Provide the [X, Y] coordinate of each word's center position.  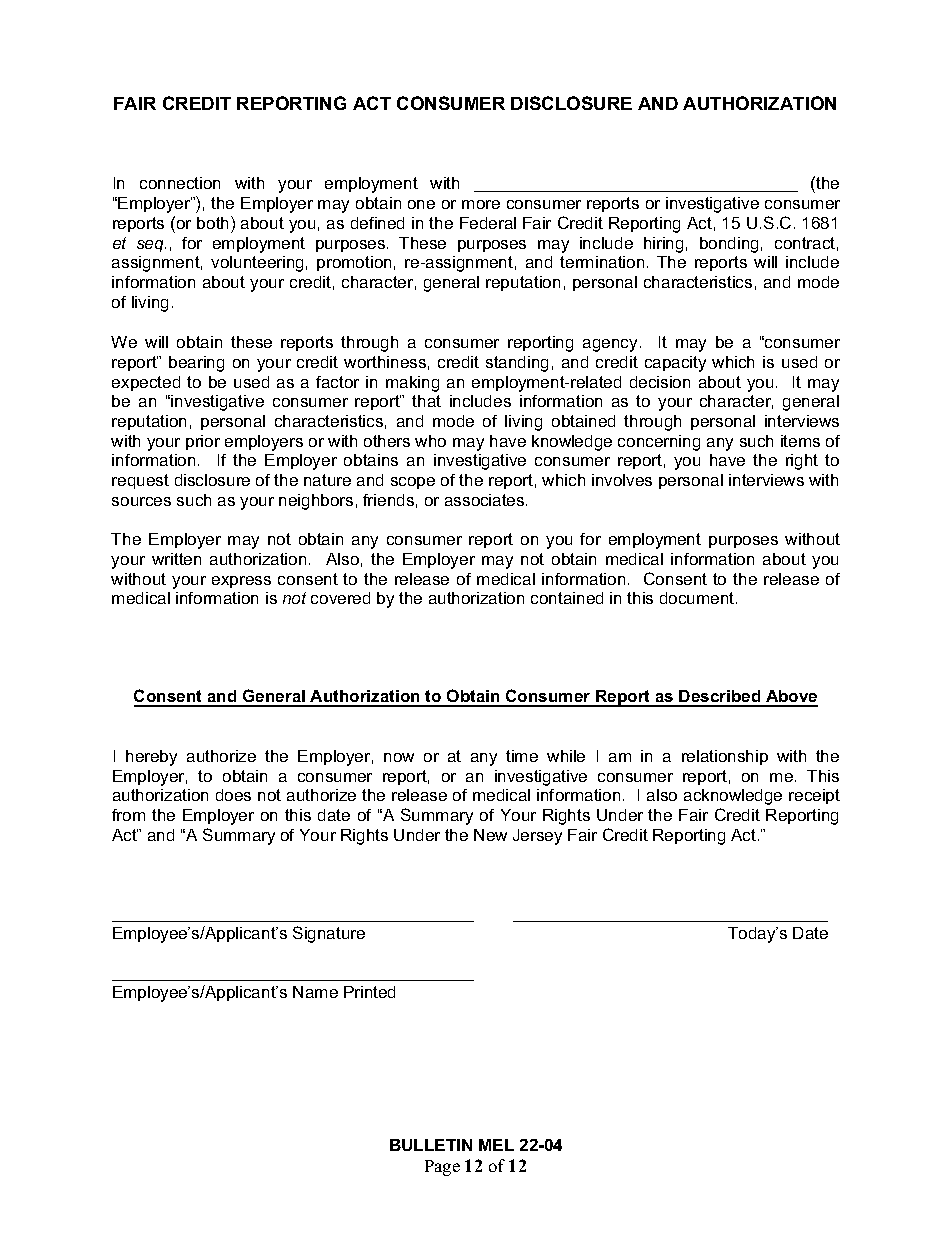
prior [203, 442]
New [490, 835]
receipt [814, 796]
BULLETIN [431, 1145]
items [800, 441]
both [214, 222]
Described [720, 698]
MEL [496, 1145]
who [430, 441]
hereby [151, 758]
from [128, 815]
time [522, 756]
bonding [729, 245]
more [481, 204]
